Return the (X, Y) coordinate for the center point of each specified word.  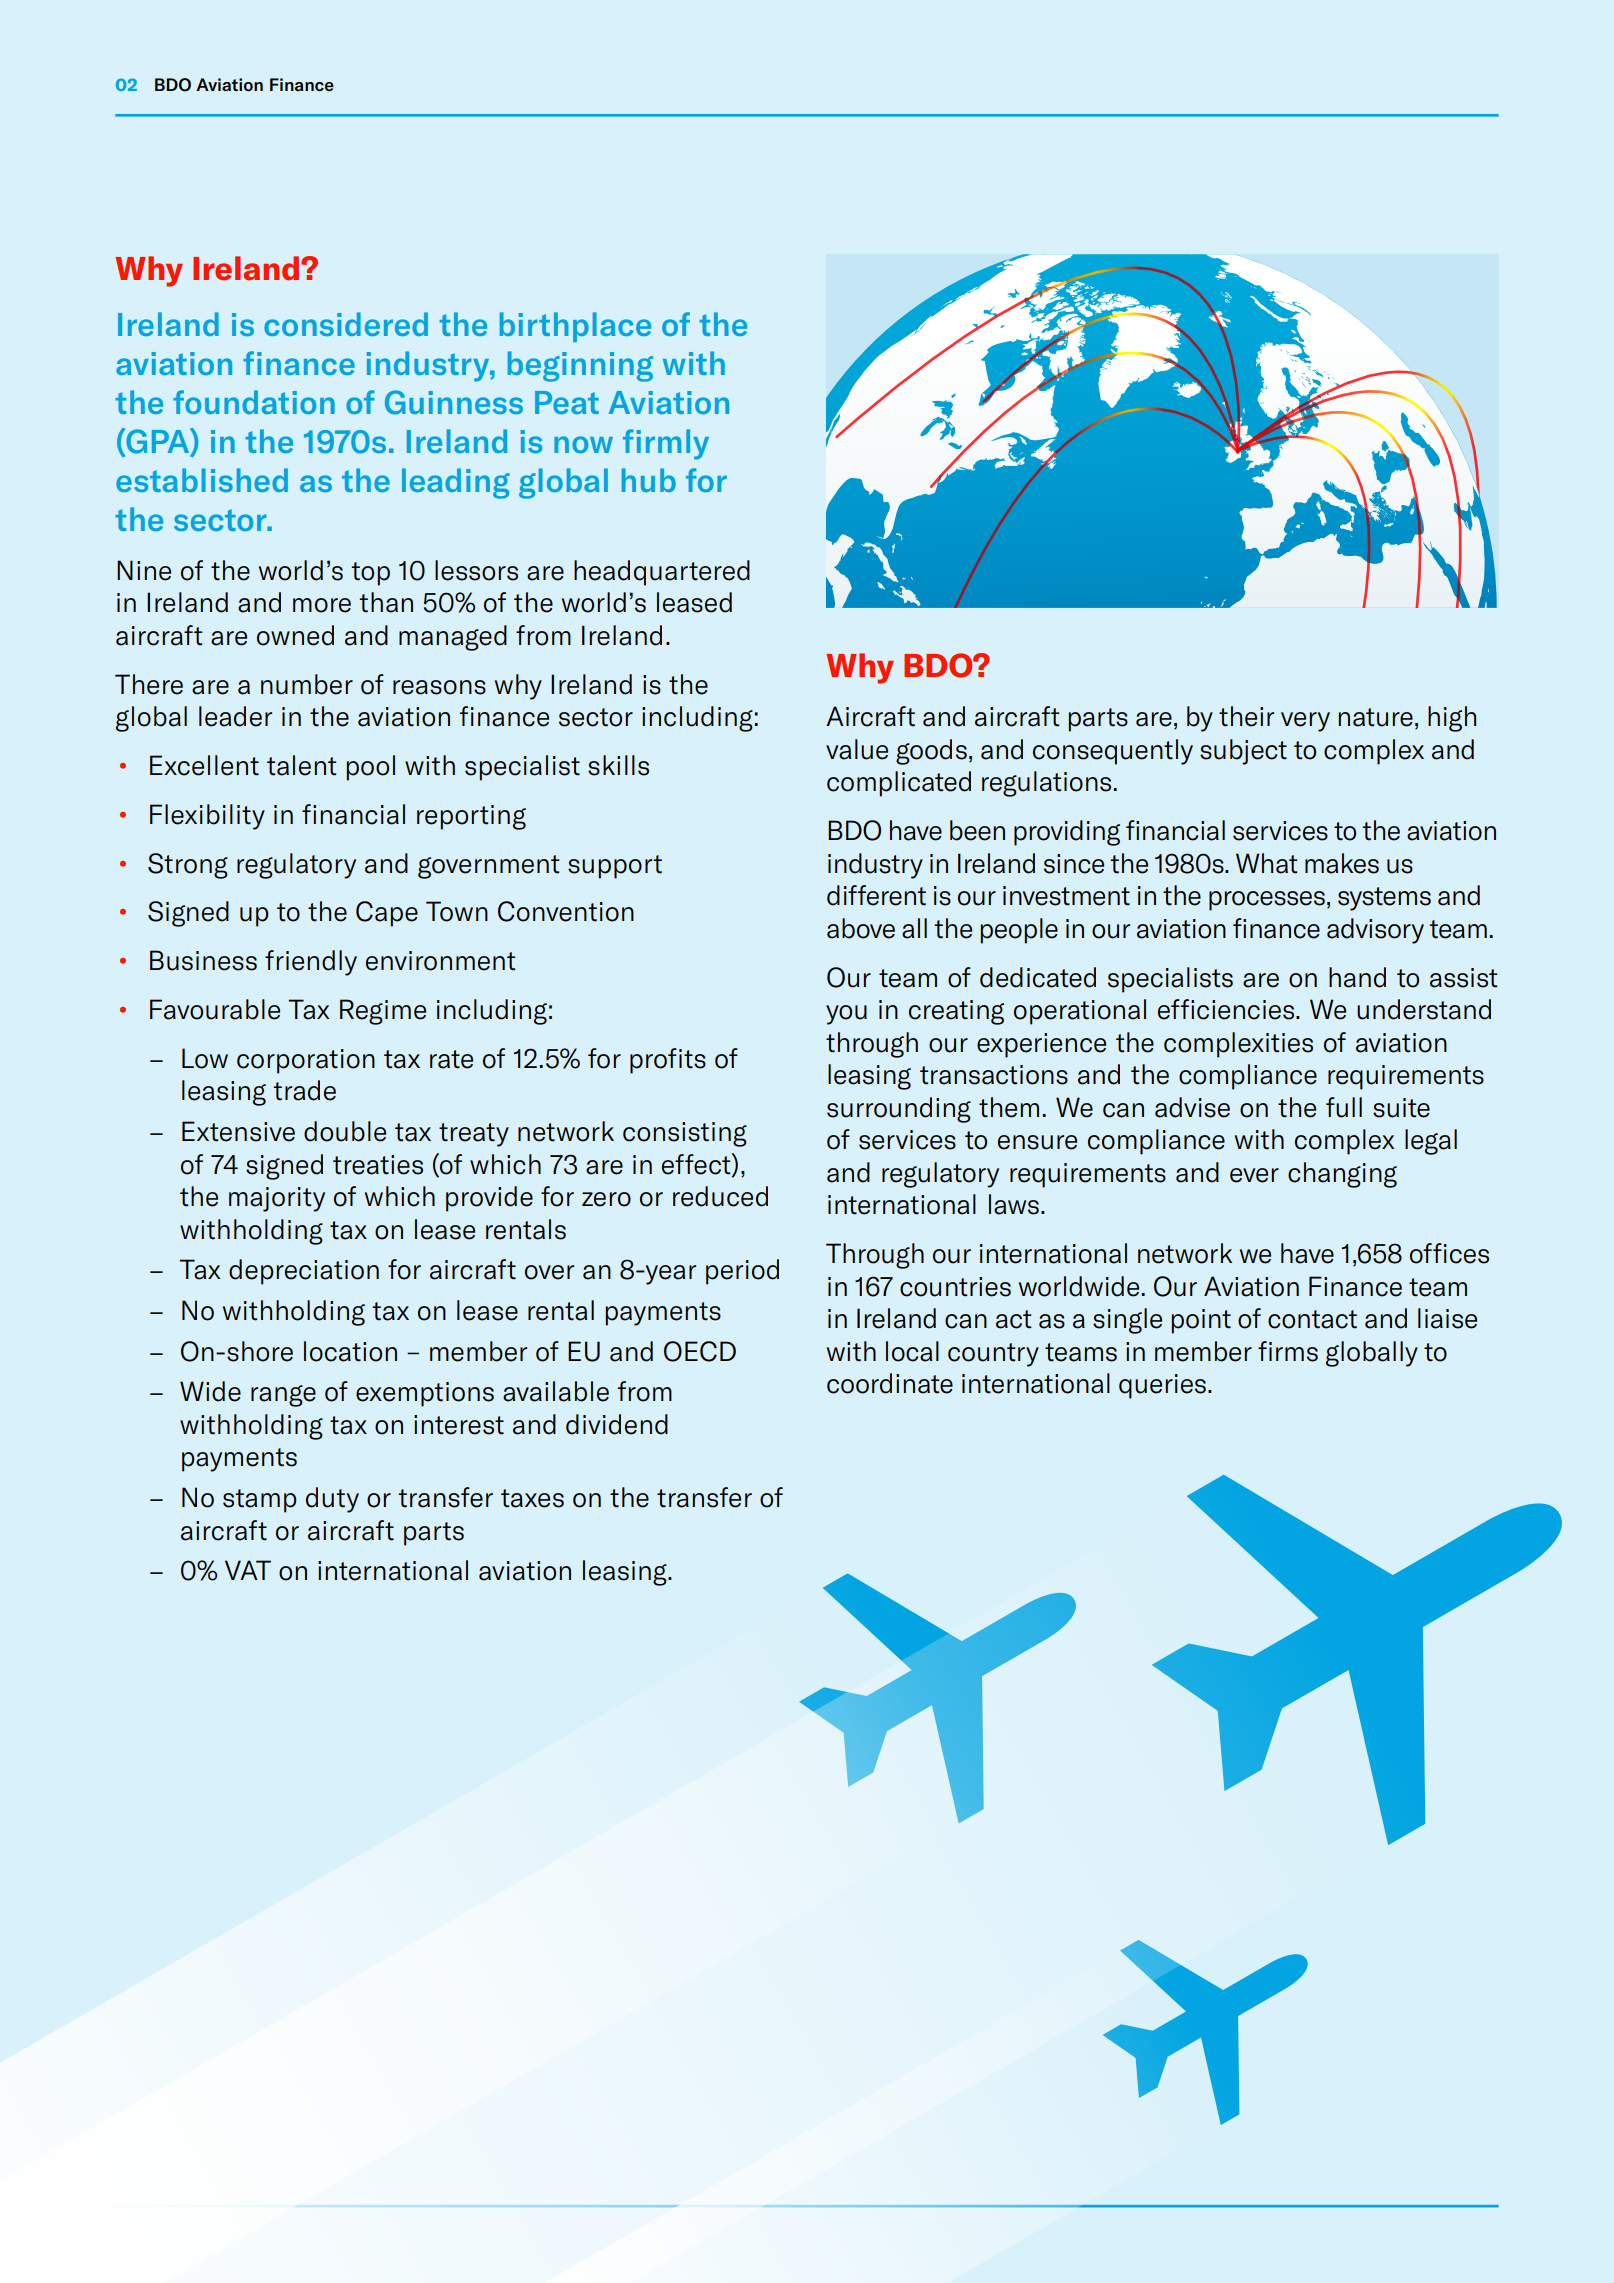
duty (332, 1500)
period (742, 1272)
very (1305, 722)
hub (649, 480)
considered (346, 324)
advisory (1375, 931)
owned (295, 635)
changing (1342, 1175)
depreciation (304, 1272)
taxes (532, 1498)
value (857, 749)
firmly (666, 444)
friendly (311, 963)
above (861, 928)
